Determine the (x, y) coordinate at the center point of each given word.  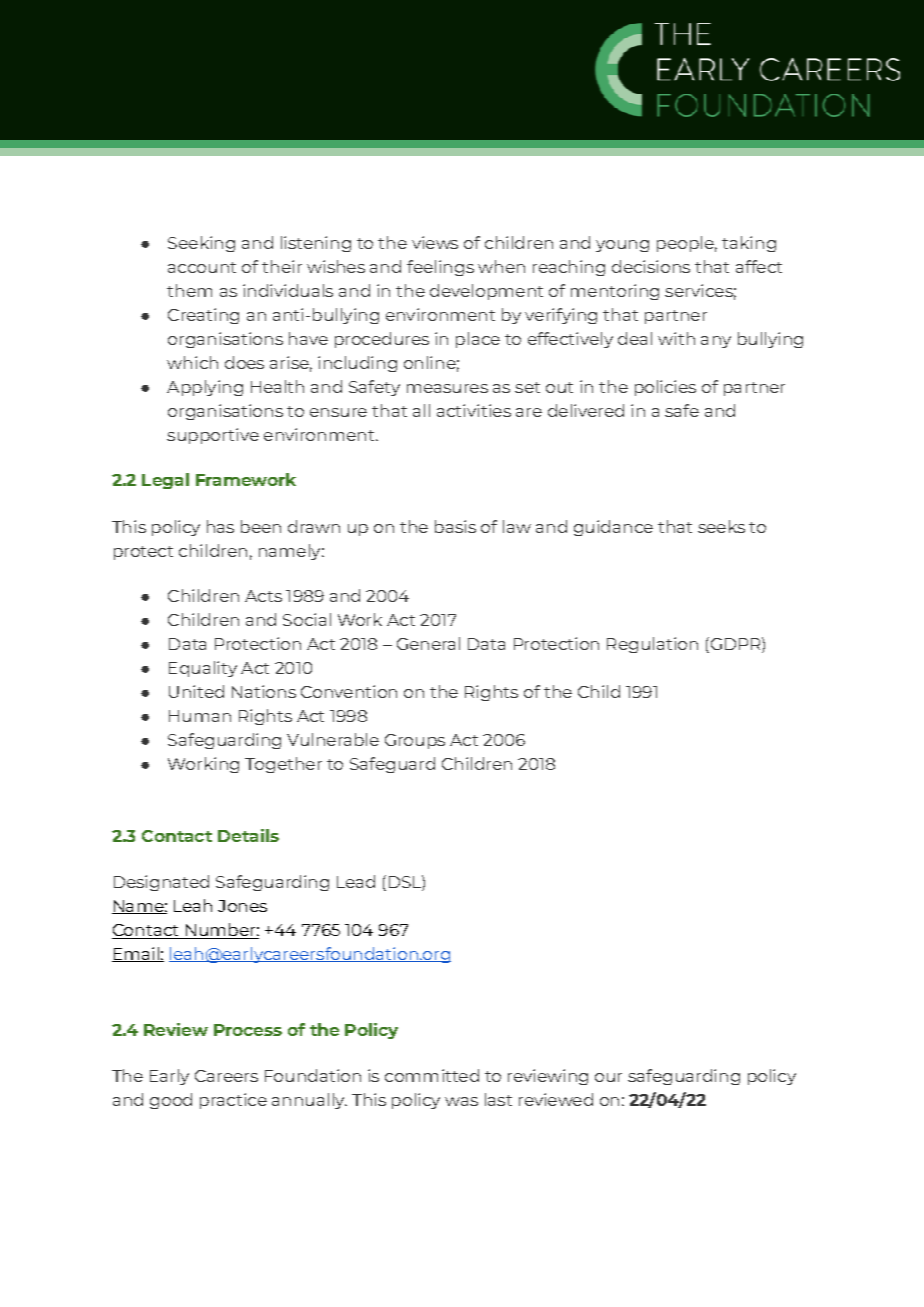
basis (455, 526)
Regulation (652, 645)
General (428, 643)
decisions (651, 266)
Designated (161, 883)
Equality (203, 669)
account (202, 267)
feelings (440, 268)
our (608, 1077)
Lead (356, 881)
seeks (721, 526)
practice (233, 1101)
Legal (165, 481)
